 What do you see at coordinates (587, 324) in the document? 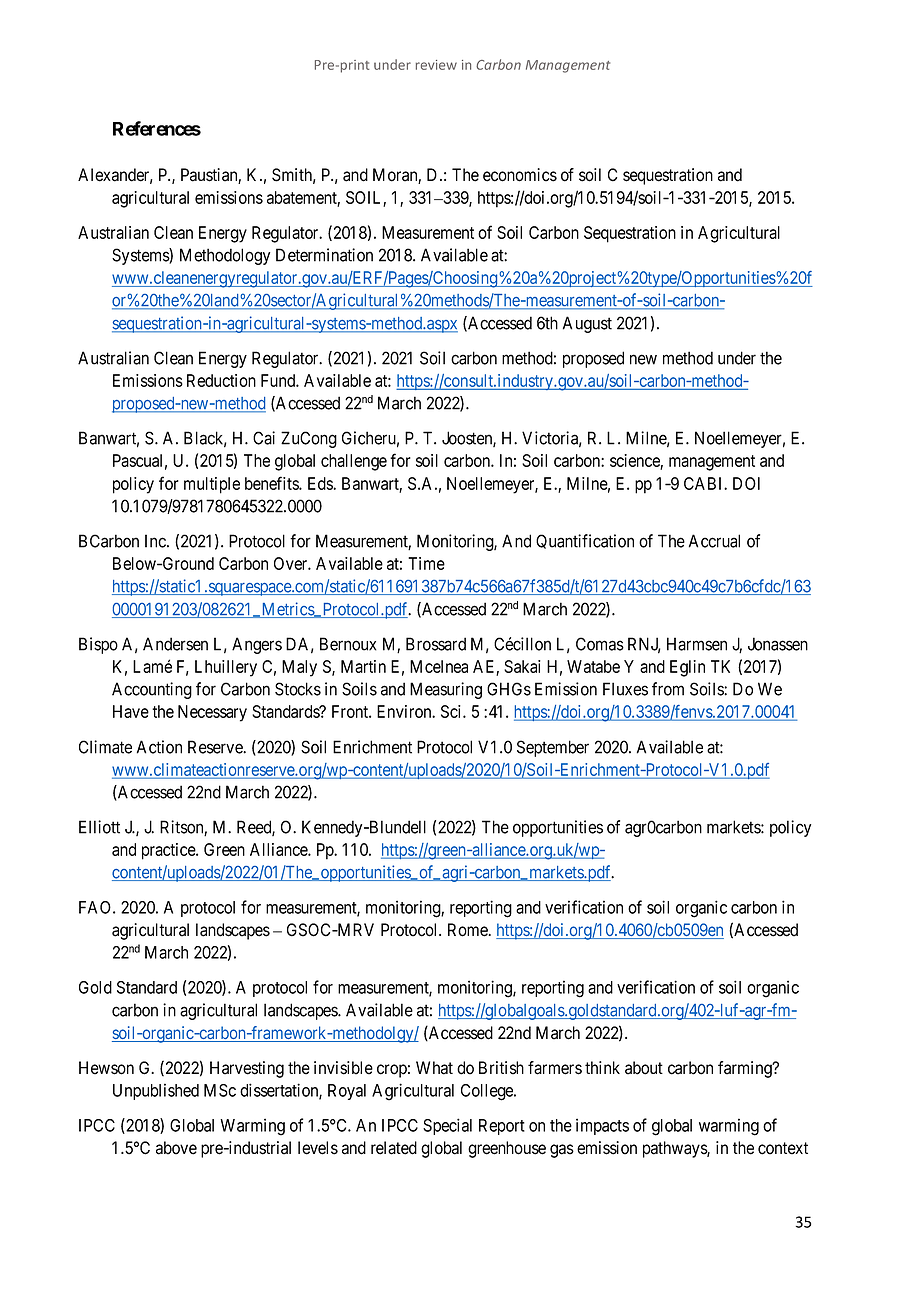
I see `August` at bounding box center [587, 324].
